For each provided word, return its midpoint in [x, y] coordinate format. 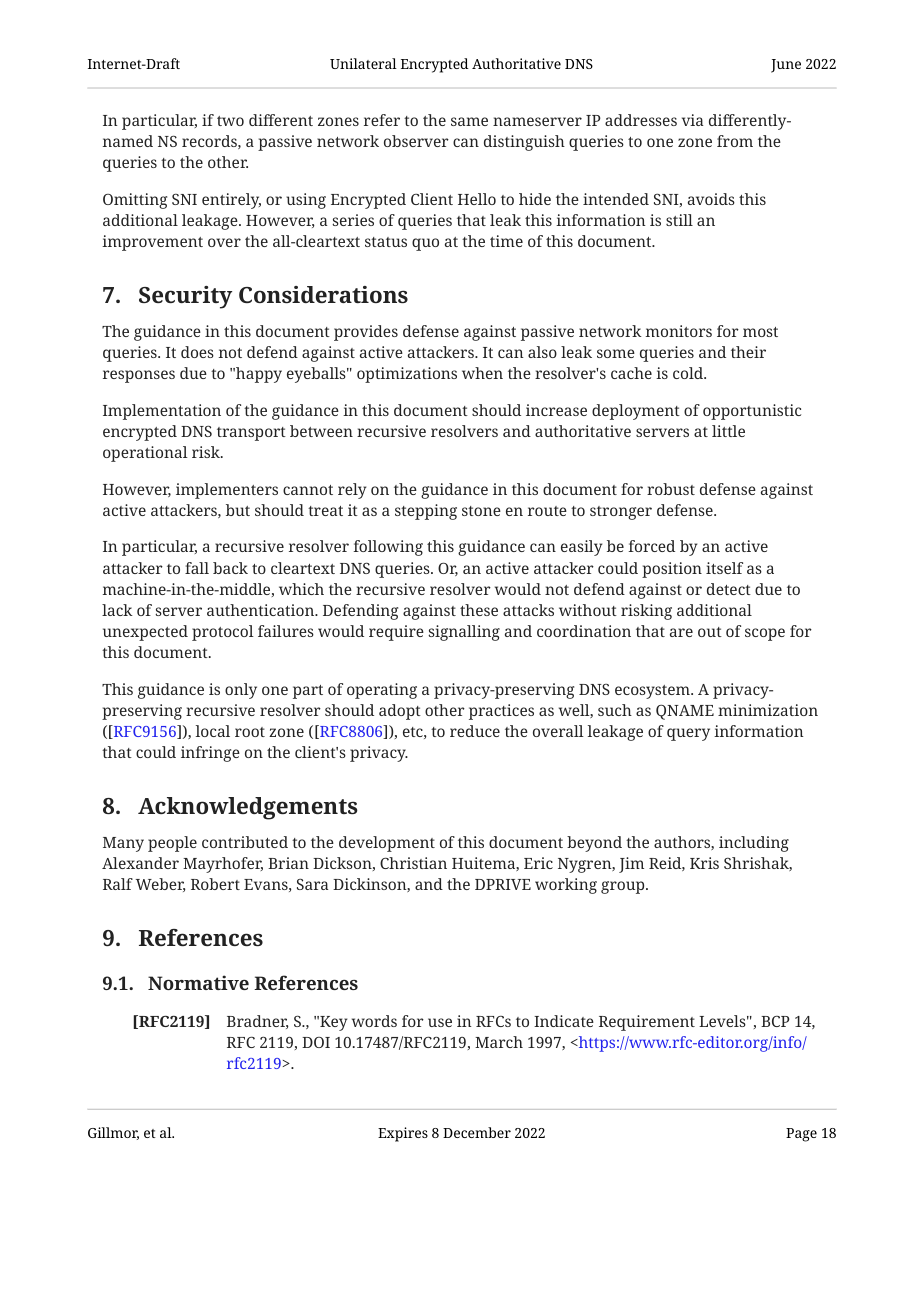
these [479, 610]
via [692, 120]
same [469, 121]
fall [197, 568]
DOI [316, 1042]
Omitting [135, 201]
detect [729, 589]
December [477, 1132]
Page [801, 1135]
